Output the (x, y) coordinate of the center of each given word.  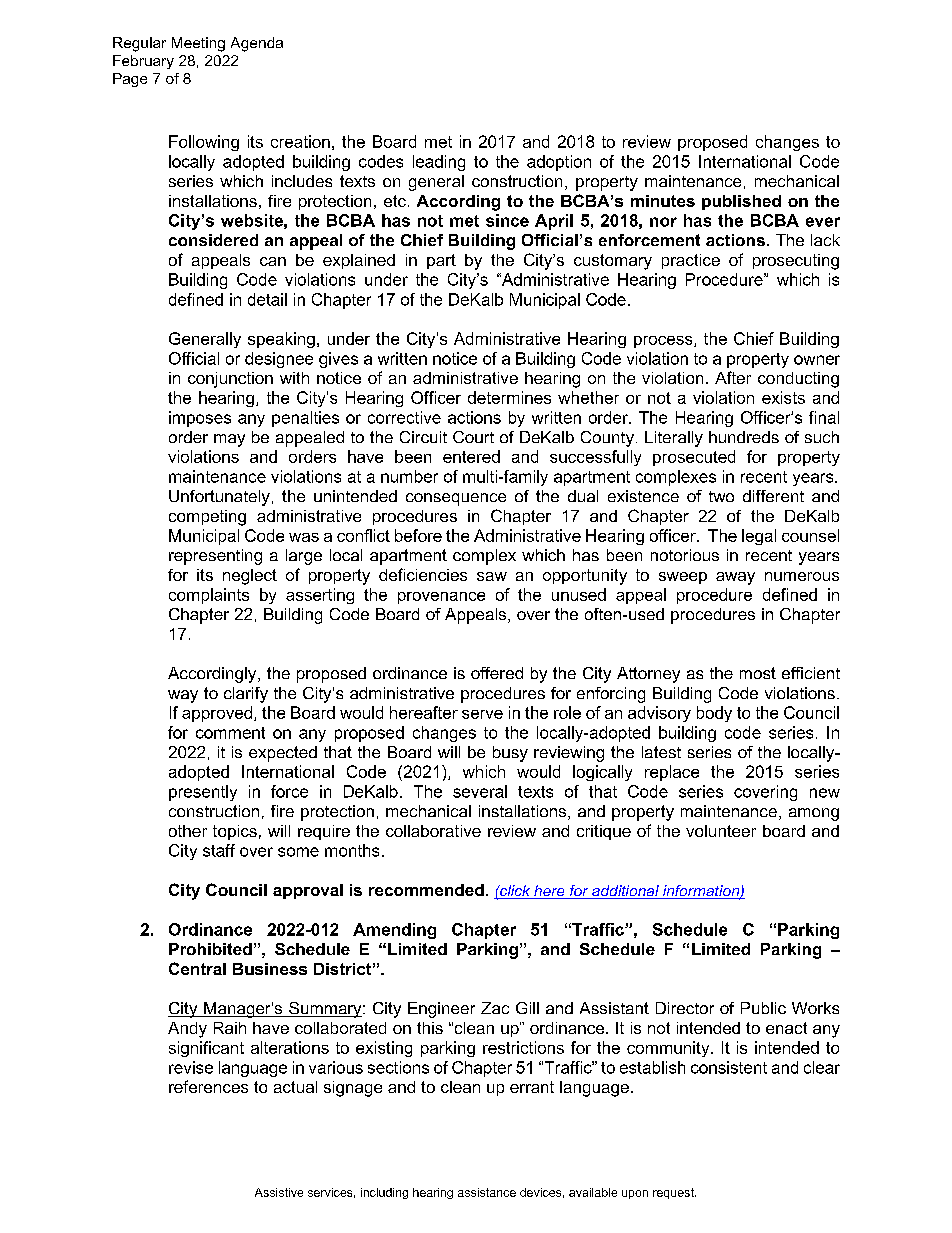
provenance (441, 598)
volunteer (721, 831)
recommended (426, 890)
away (735, 578)
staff (219, 850)
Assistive (279, 1192)
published (741, 202)
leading (439, 163)
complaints (209, 596)
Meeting (198, 44)
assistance (487, 1192)
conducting (798, 380)
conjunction (230, 380)
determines (509, 397)
